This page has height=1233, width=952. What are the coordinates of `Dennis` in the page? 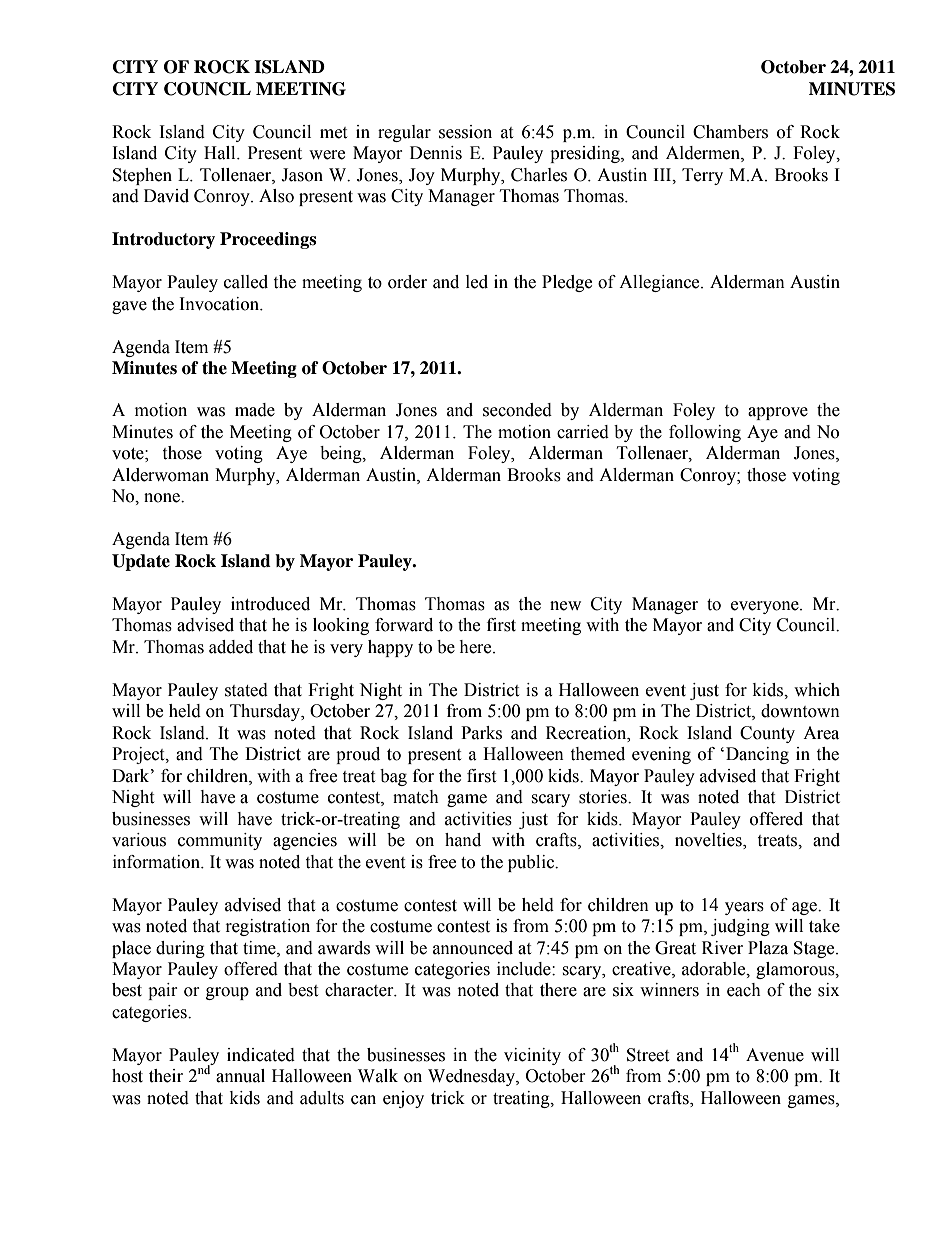 It's located at (436, 153).
